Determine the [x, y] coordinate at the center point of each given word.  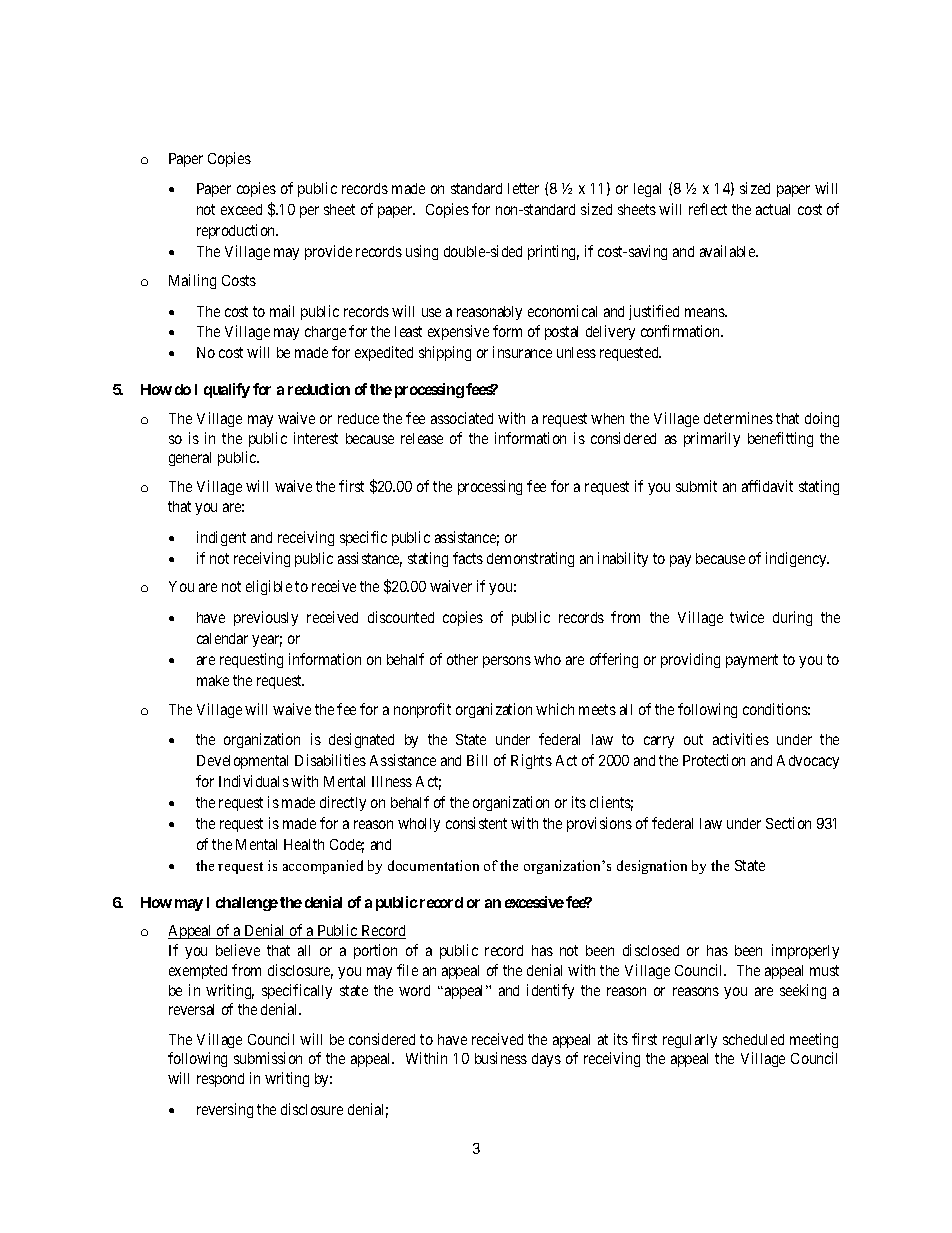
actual [773, 209]
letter [523, 188]
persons [507, 662]
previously [266, 618]
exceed [241, 209]
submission [268, 1058]
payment [752, 661]
